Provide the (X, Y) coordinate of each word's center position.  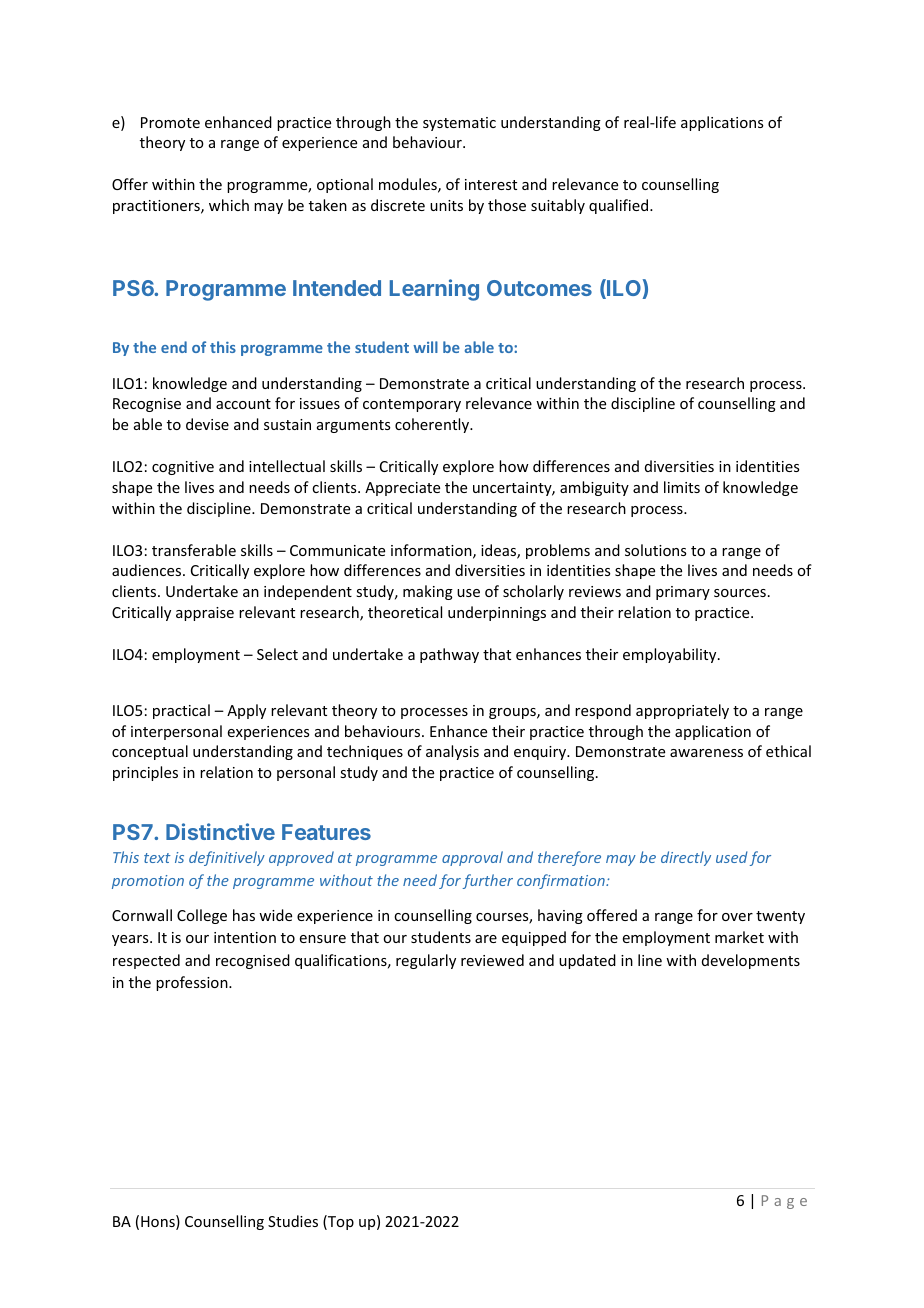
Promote (170, 122)
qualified (620, 206)
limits (682, 487)
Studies (293, 1221)
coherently (433, 425)
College (202, 916)
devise (207, 424)
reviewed (492, 960)
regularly (426, 961)
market (739, 937)
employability (671, 655)
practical (181, 711)
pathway (449, 655)
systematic (459, 124)
